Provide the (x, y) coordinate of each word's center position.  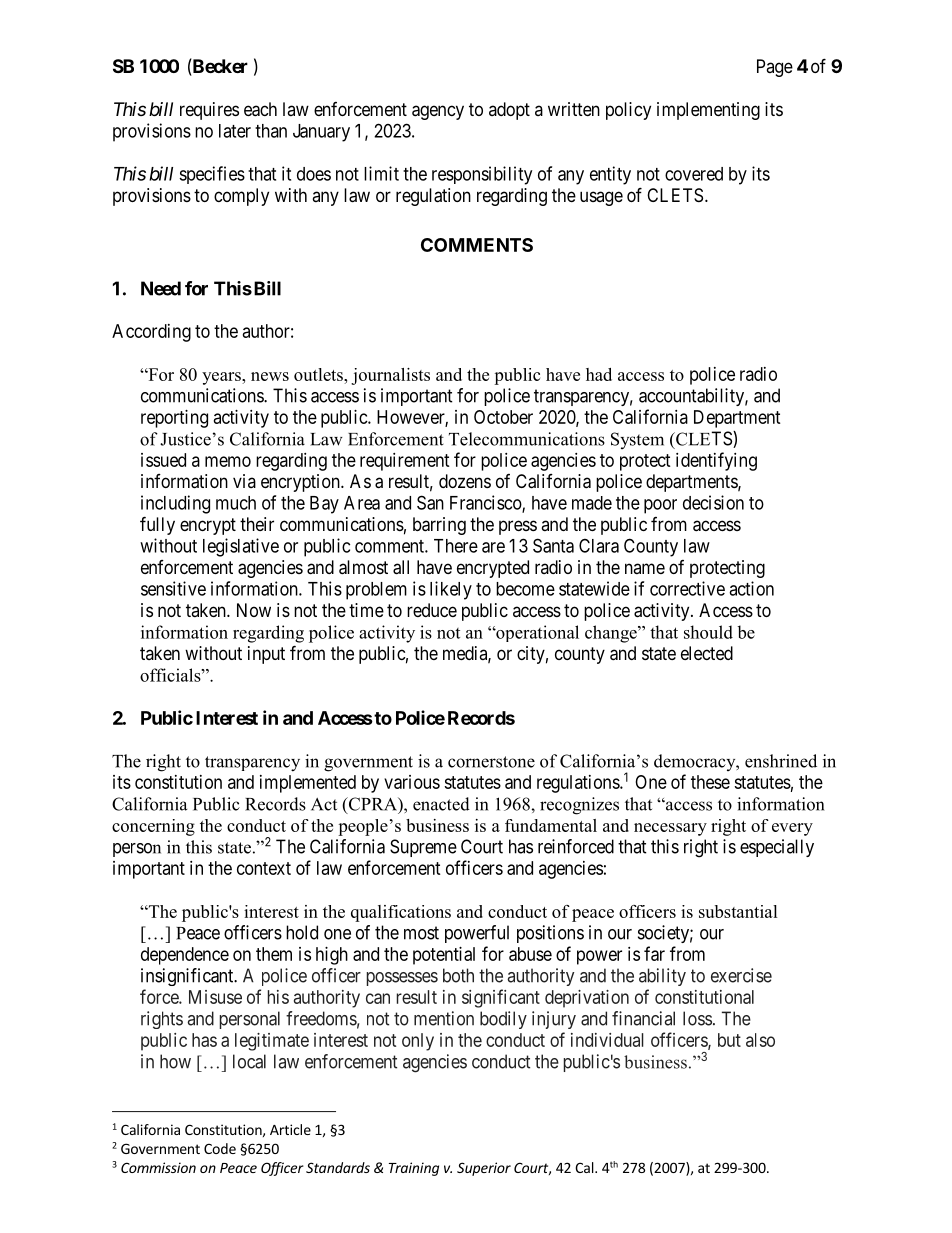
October (503, 417)
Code (220, 1148)
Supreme (423, 848)
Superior (484, 1169)
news (270, 376)
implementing (708, 111)
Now (254, 610)
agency (438, 112)
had (599, 374)
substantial (738, 911)
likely (451, 590)
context (264, 868)
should (708, 632)
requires (209, 111)
